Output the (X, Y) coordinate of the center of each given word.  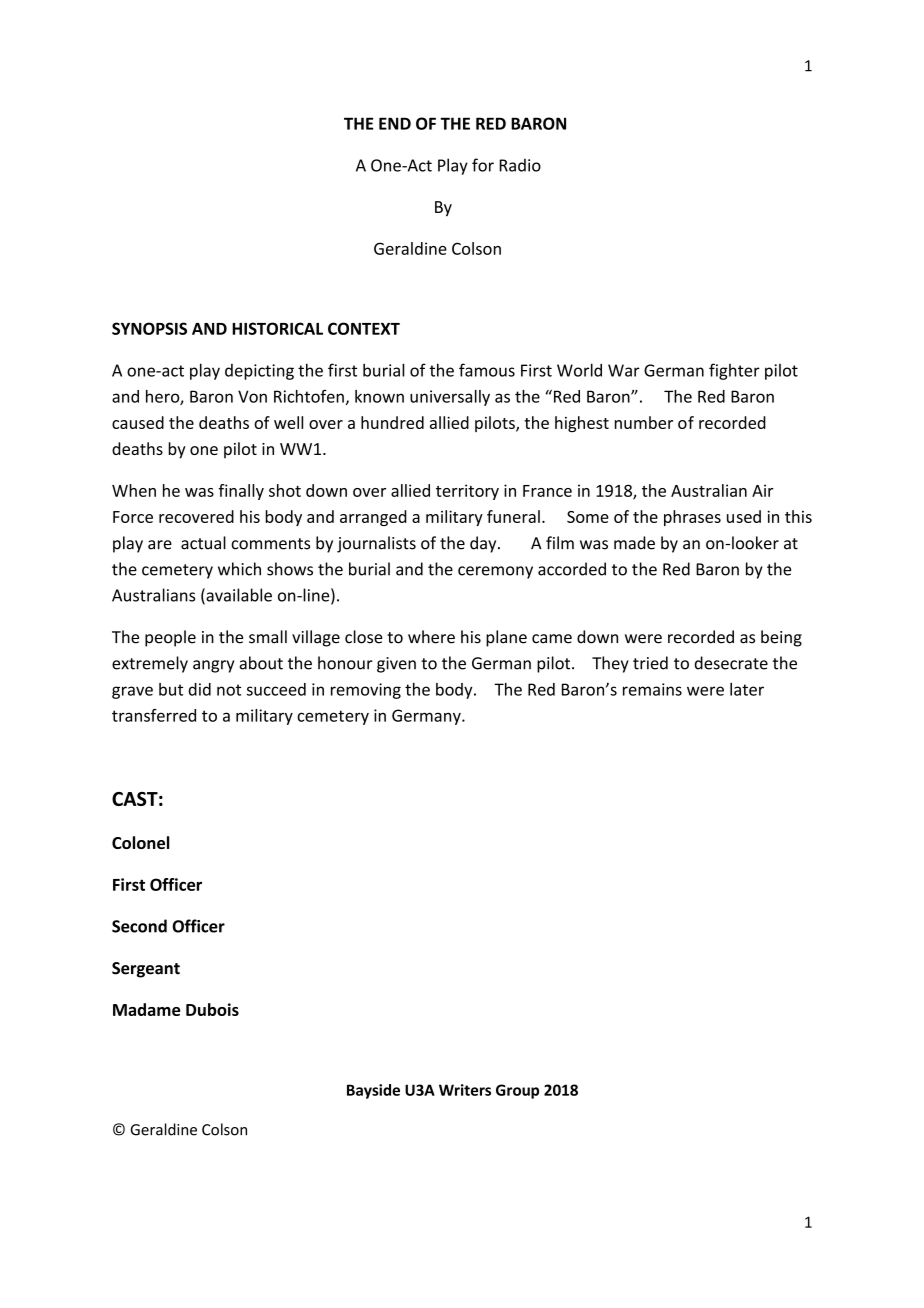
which (239, 569)
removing (366, 691)
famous (487, 370)
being (781, 638)
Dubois (212, 1009)
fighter (734, 371)
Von (252, 396)
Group (517, 1091)
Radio (520, 165)
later (747, 689)
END (395, 123)
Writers (465, 1090)
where (431, 637)
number (644, 422)
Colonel (140, 842)
